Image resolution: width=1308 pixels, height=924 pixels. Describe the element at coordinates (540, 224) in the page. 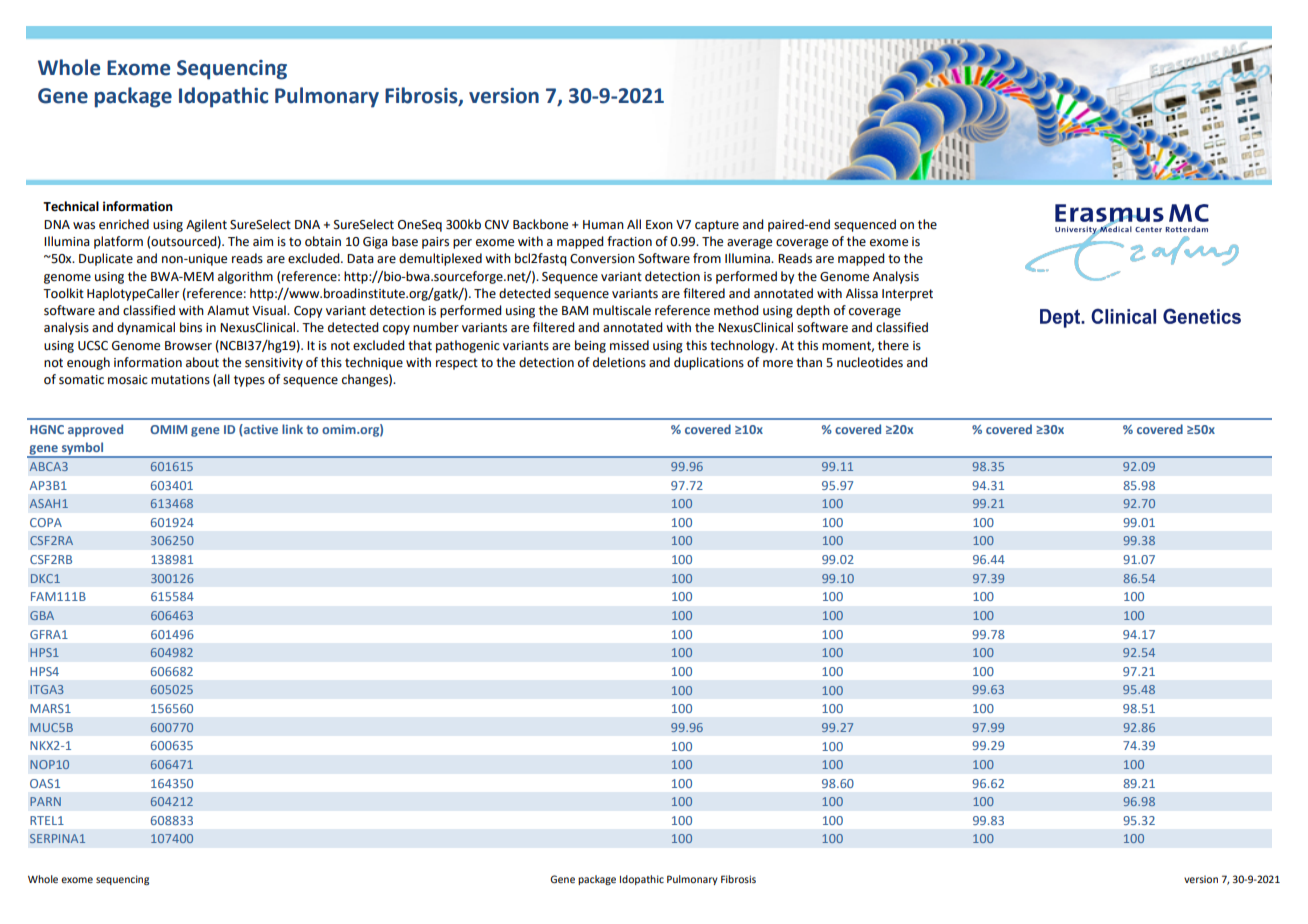

I see `Backbone` at that location.
